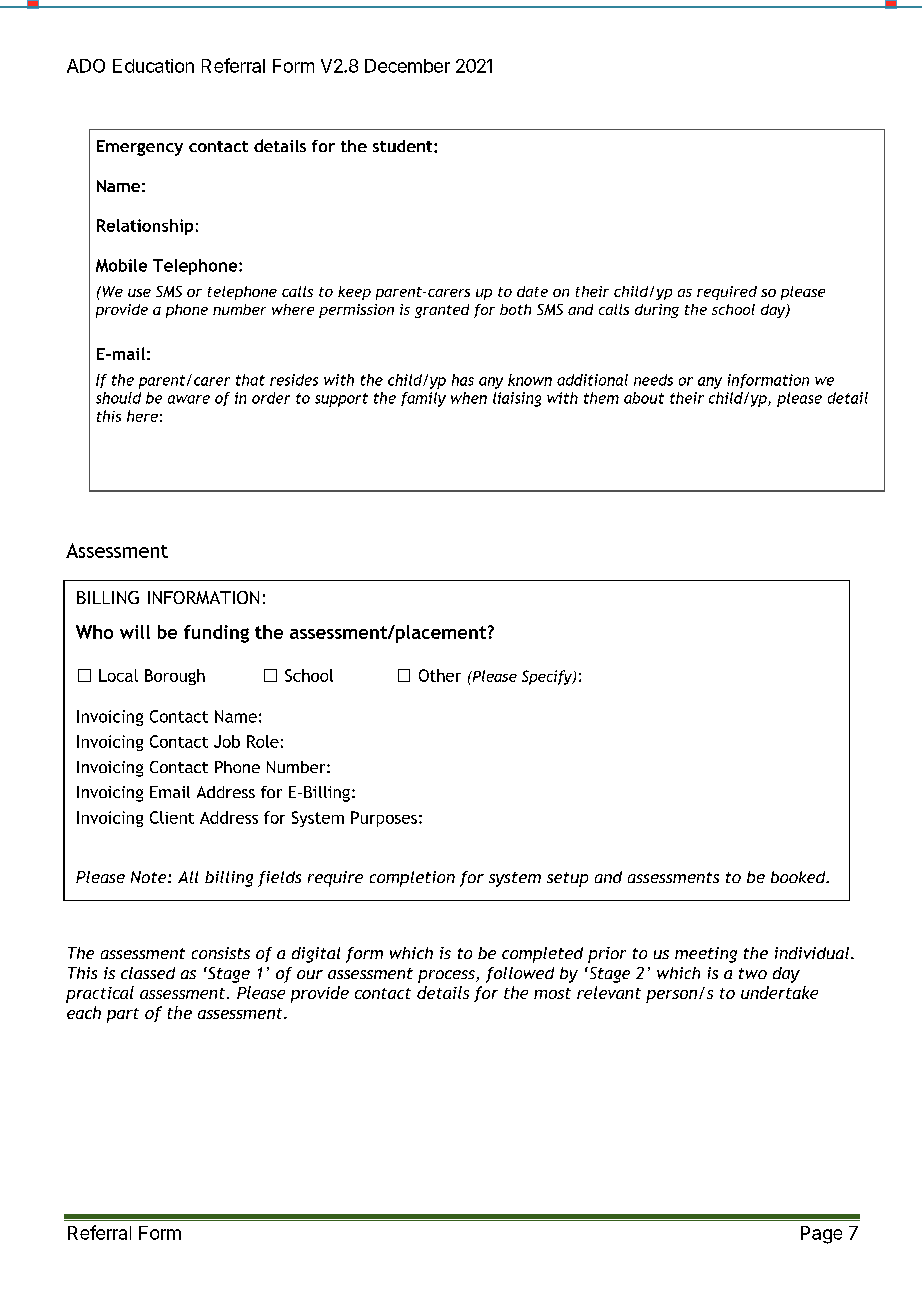  Describe the element at coordinates (412, 879) in the image. I see `completion` at that location.
